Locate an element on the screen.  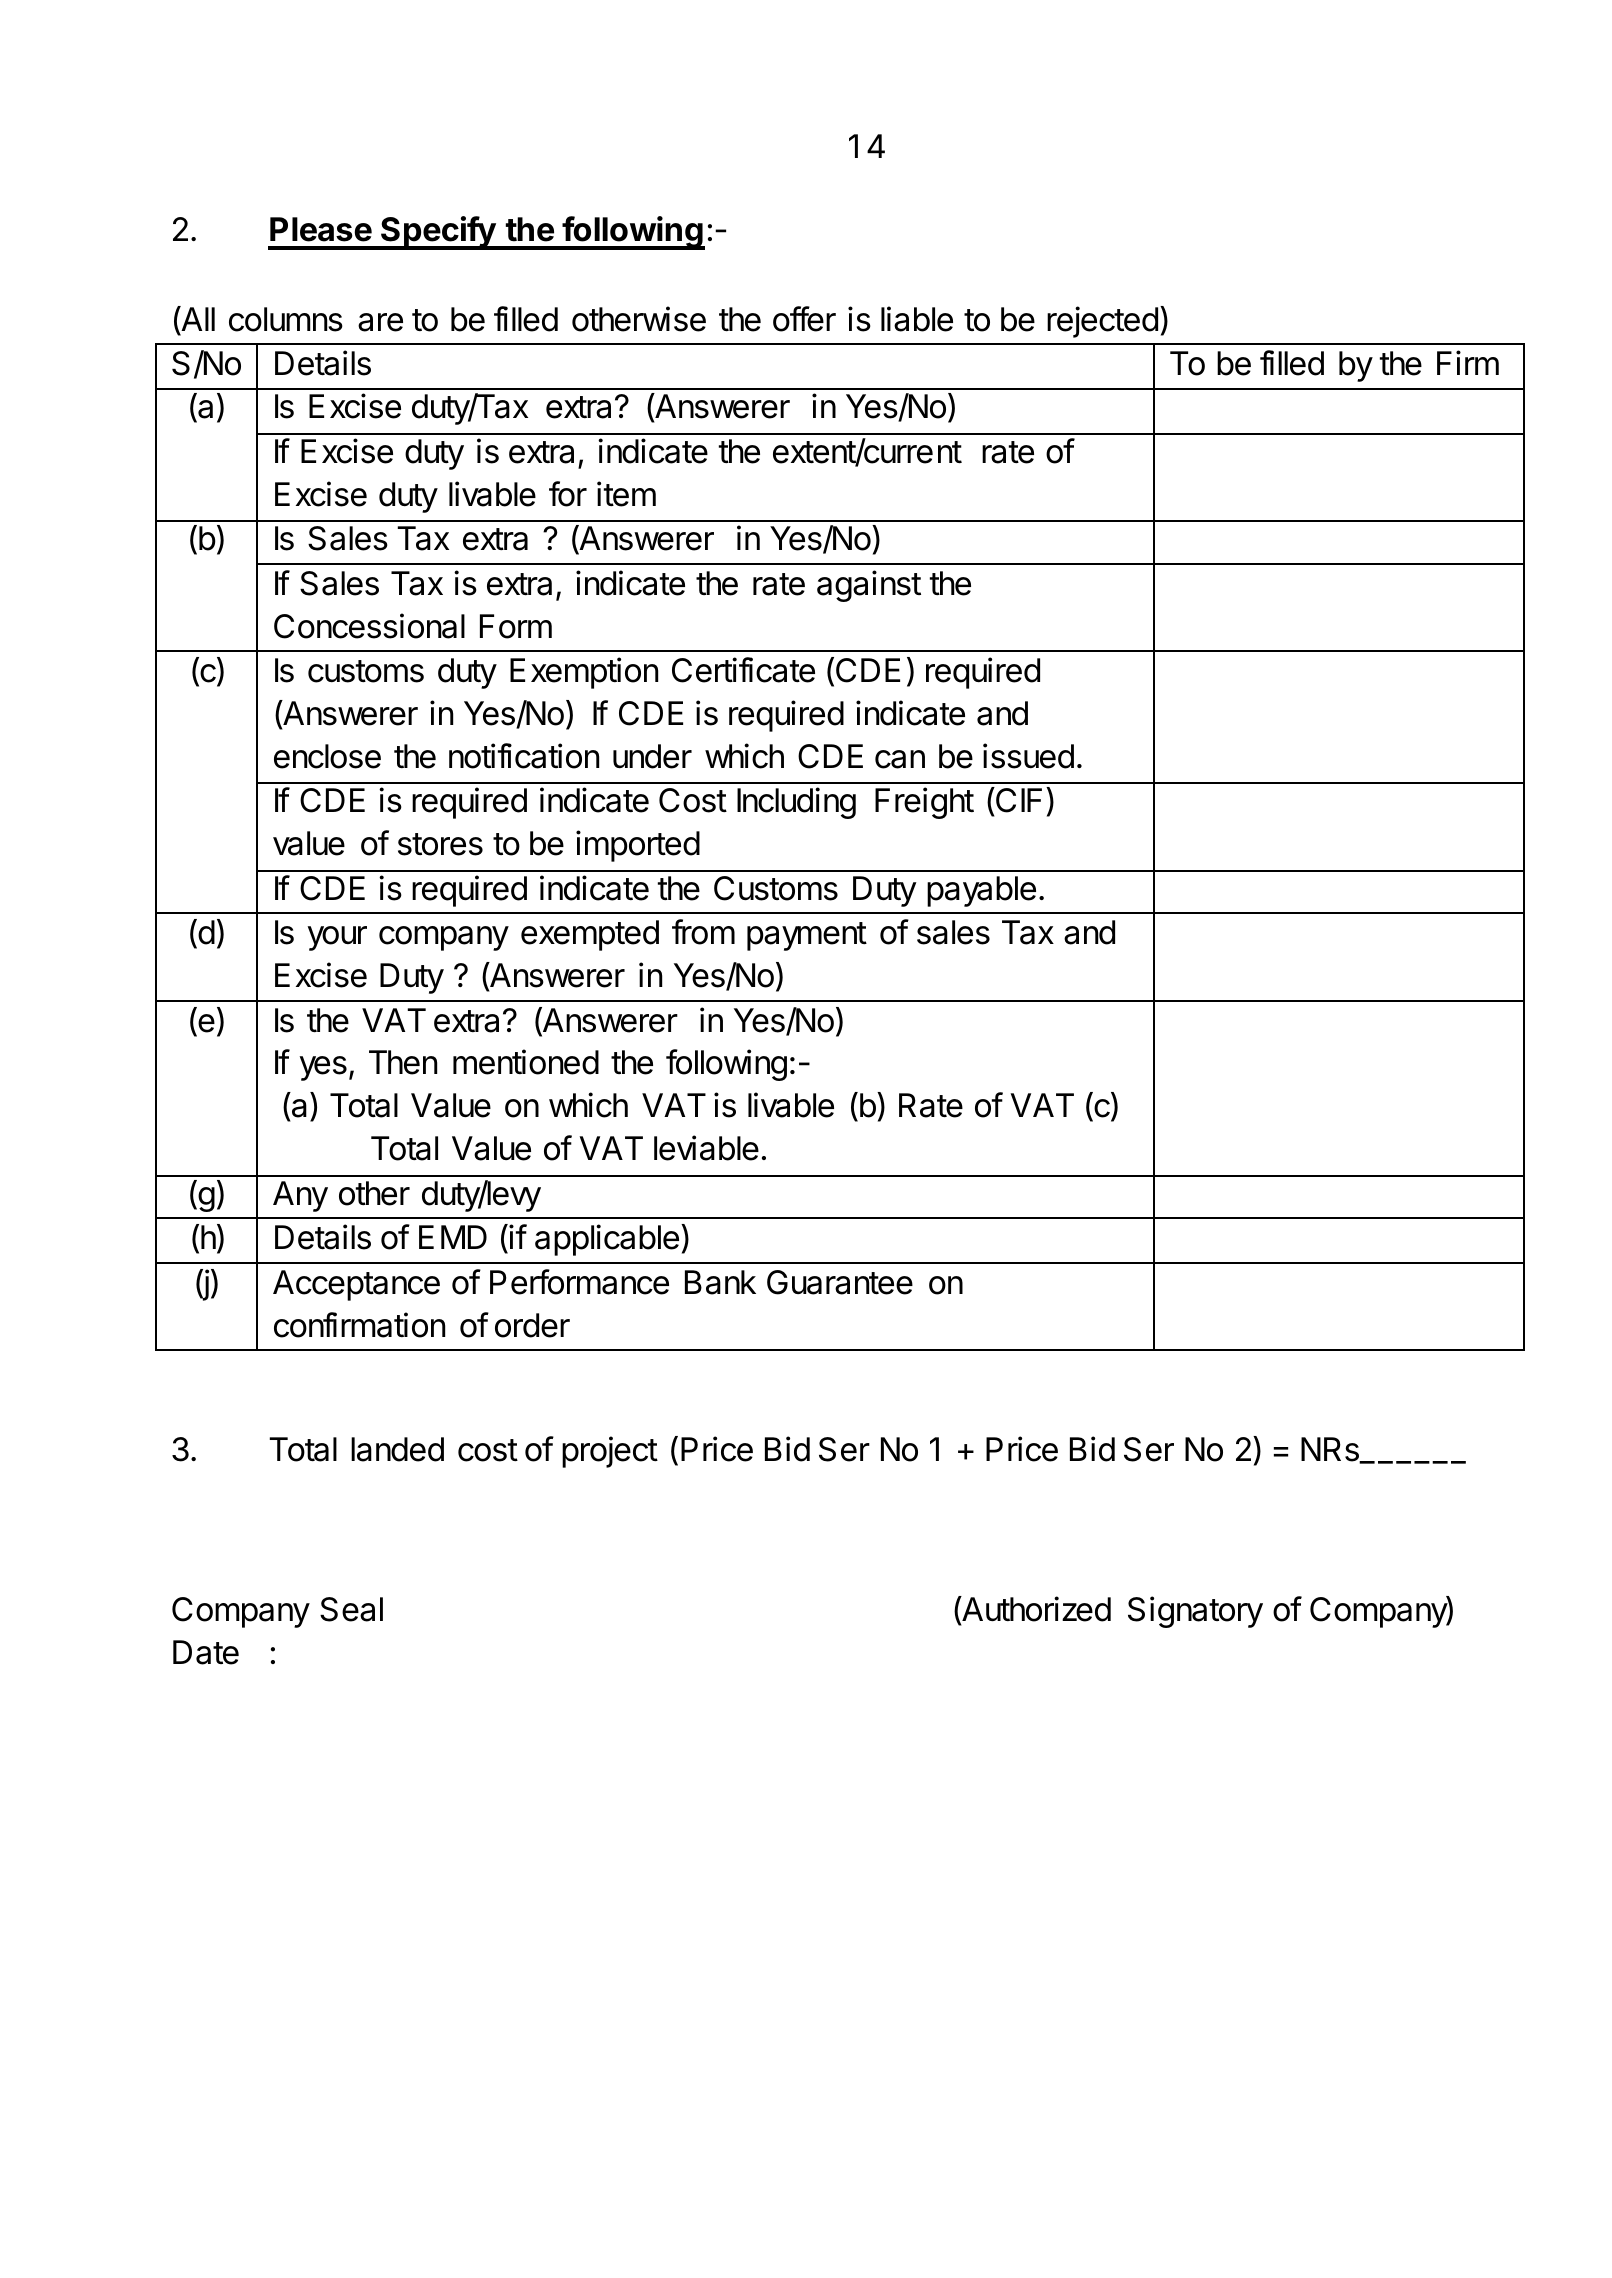
rejected is located at coordinates (1102, 322).
